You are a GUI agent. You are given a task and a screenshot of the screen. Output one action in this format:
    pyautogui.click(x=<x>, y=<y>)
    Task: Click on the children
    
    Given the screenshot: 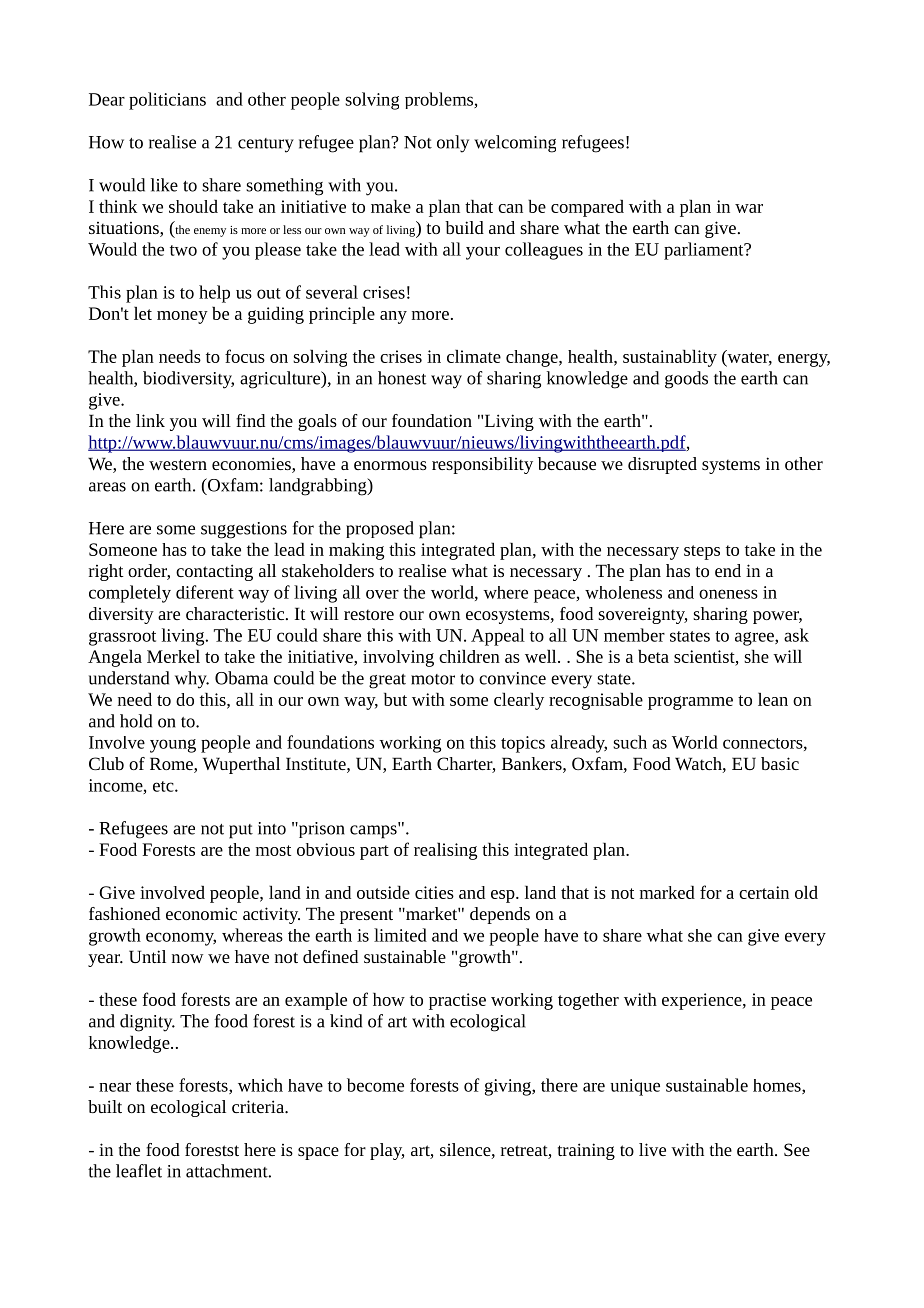 What is the action you would take?
    pyautogui.click(x=469, y=656)
